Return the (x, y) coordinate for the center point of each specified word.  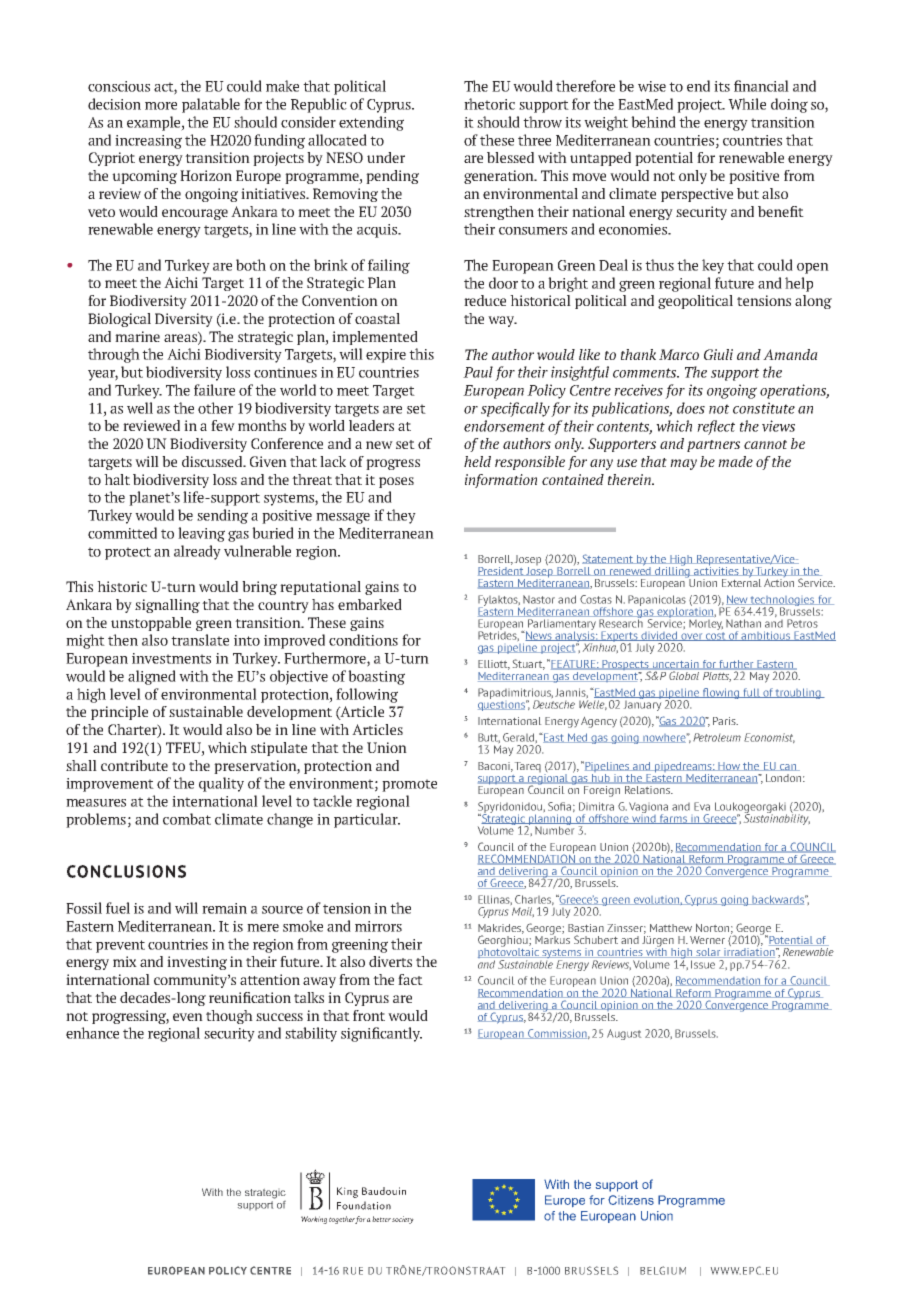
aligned (152, 677)
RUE (353, 1271)
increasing (148, 142)
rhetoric (489, 104)
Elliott (494, 665)
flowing (720, 693)
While (747, 104)
